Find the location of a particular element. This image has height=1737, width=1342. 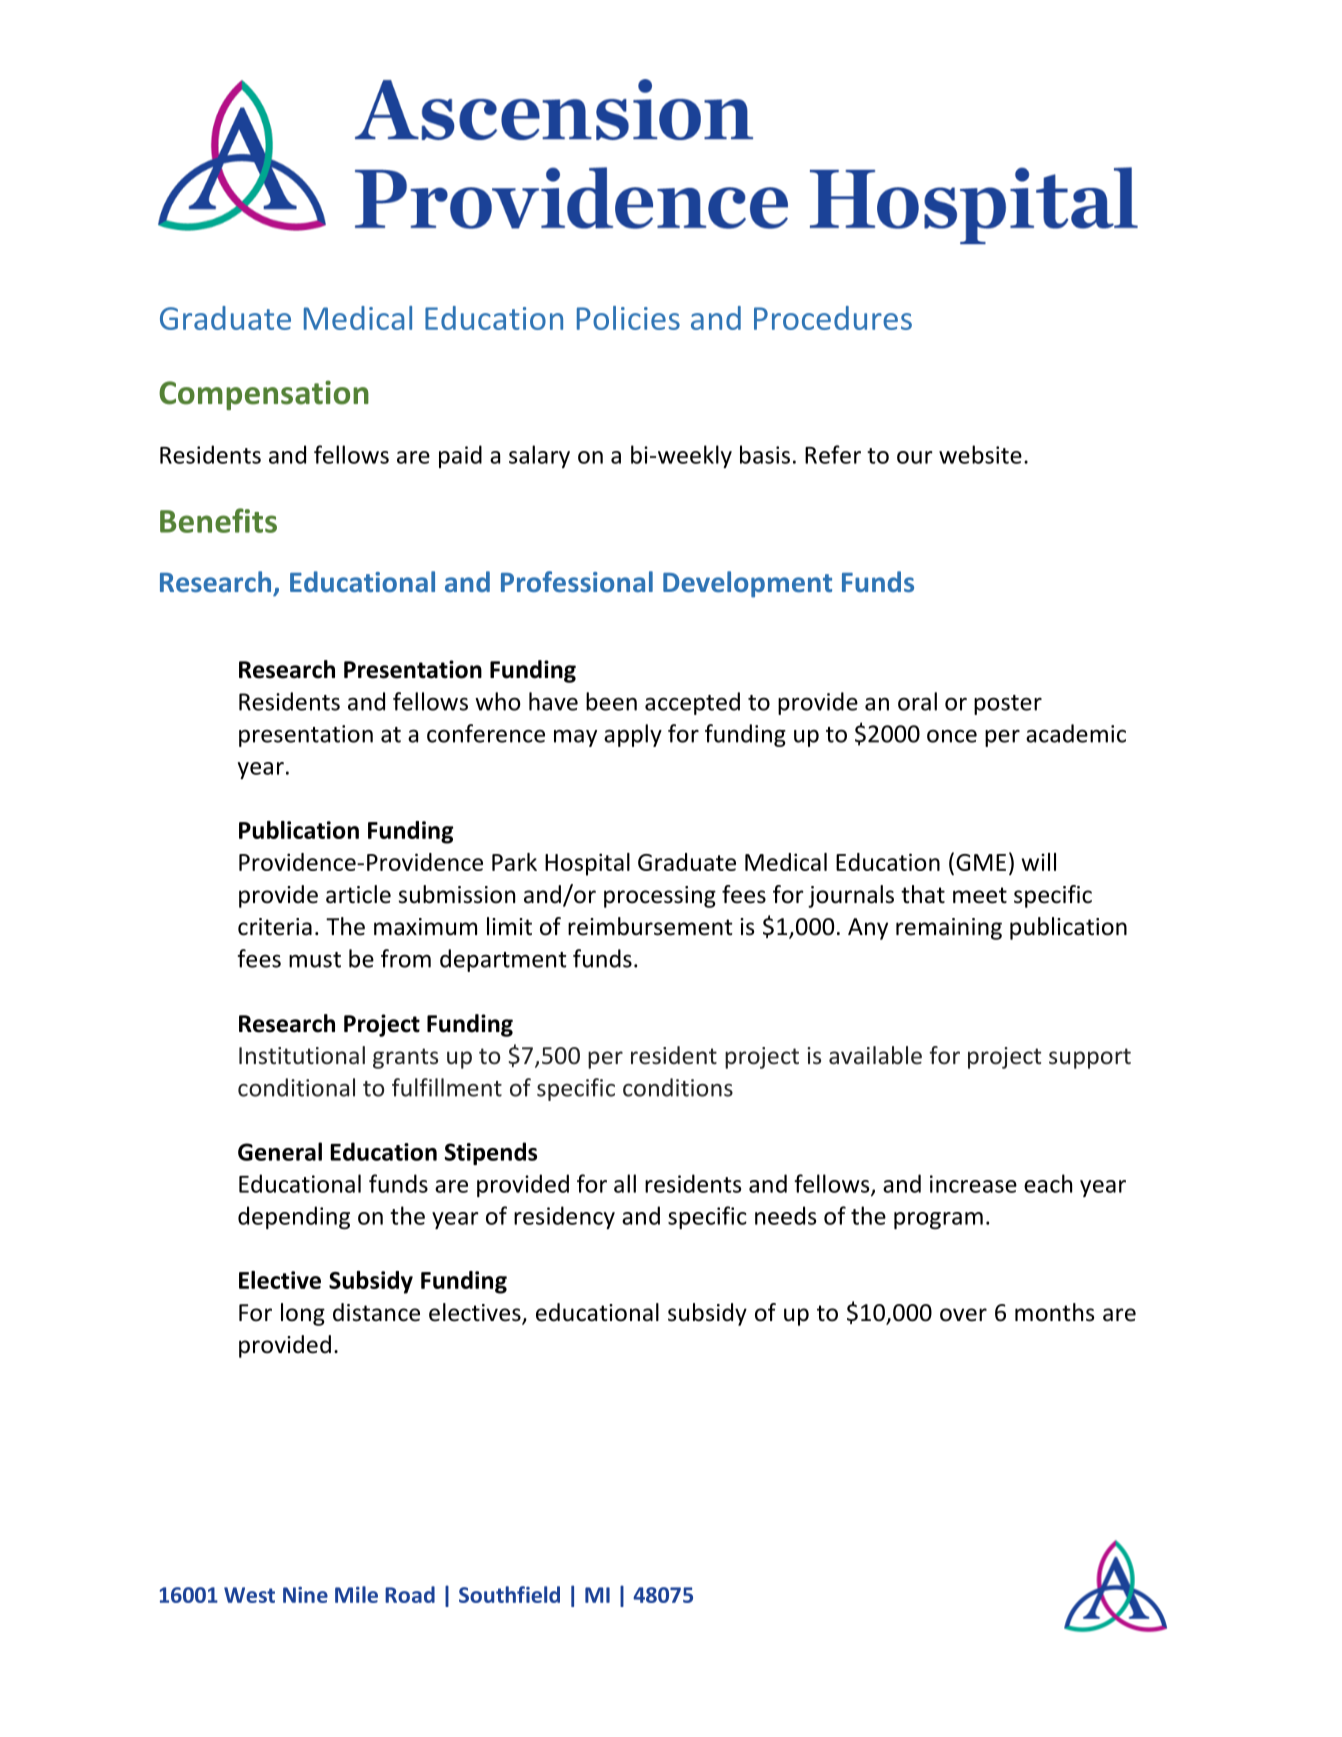

remaining is located at coordinates (949, 929).
